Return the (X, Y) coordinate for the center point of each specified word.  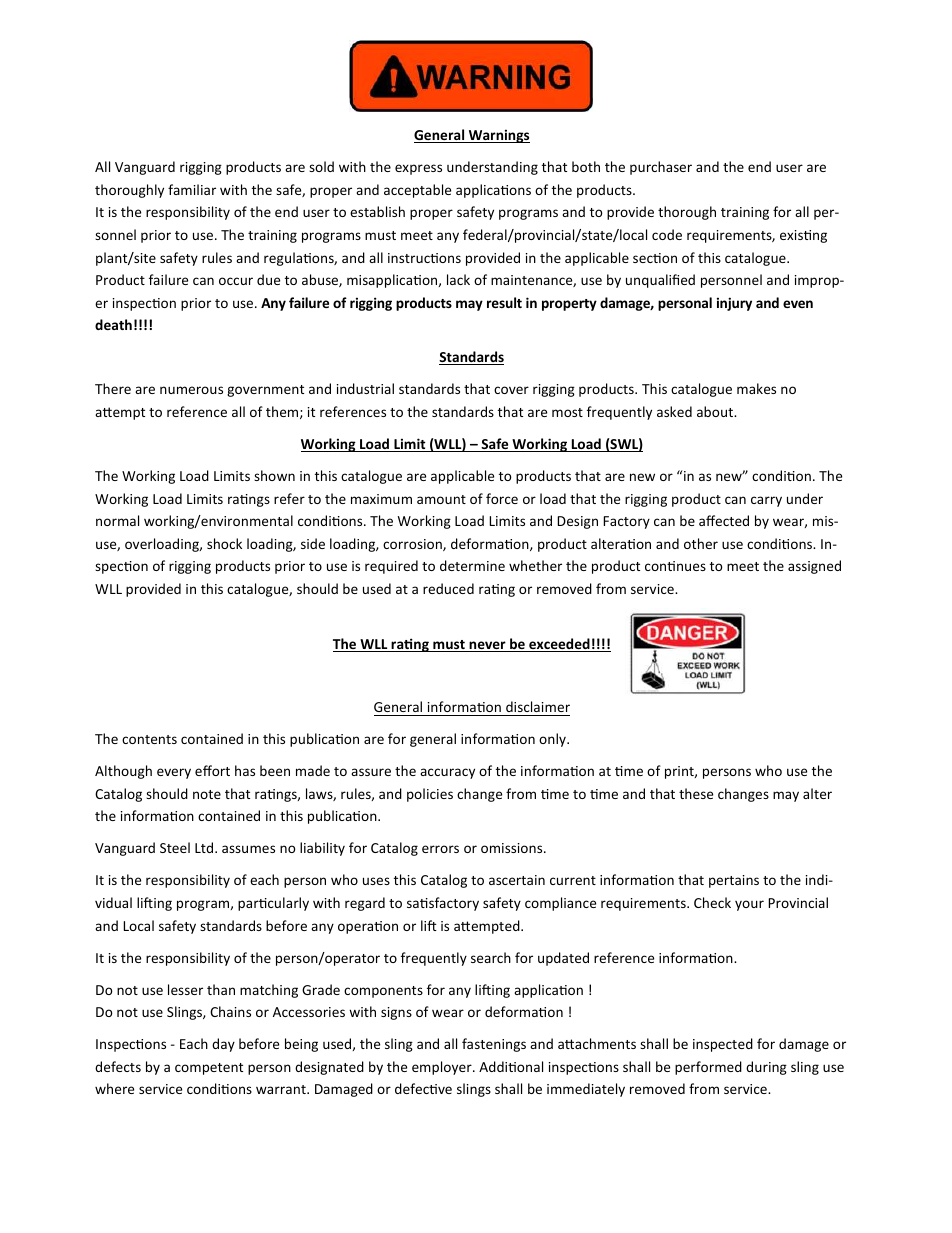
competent (209, 1069)
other (701, 543)
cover (511, 390)
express (418, 169)
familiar (192, 189)
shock (224, 543)
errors (440, 849)
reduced (448, 588)
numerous (191, 390)
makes (756, 388)
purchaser (661, 168)
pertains (734, 881)
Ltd (205, 847)
